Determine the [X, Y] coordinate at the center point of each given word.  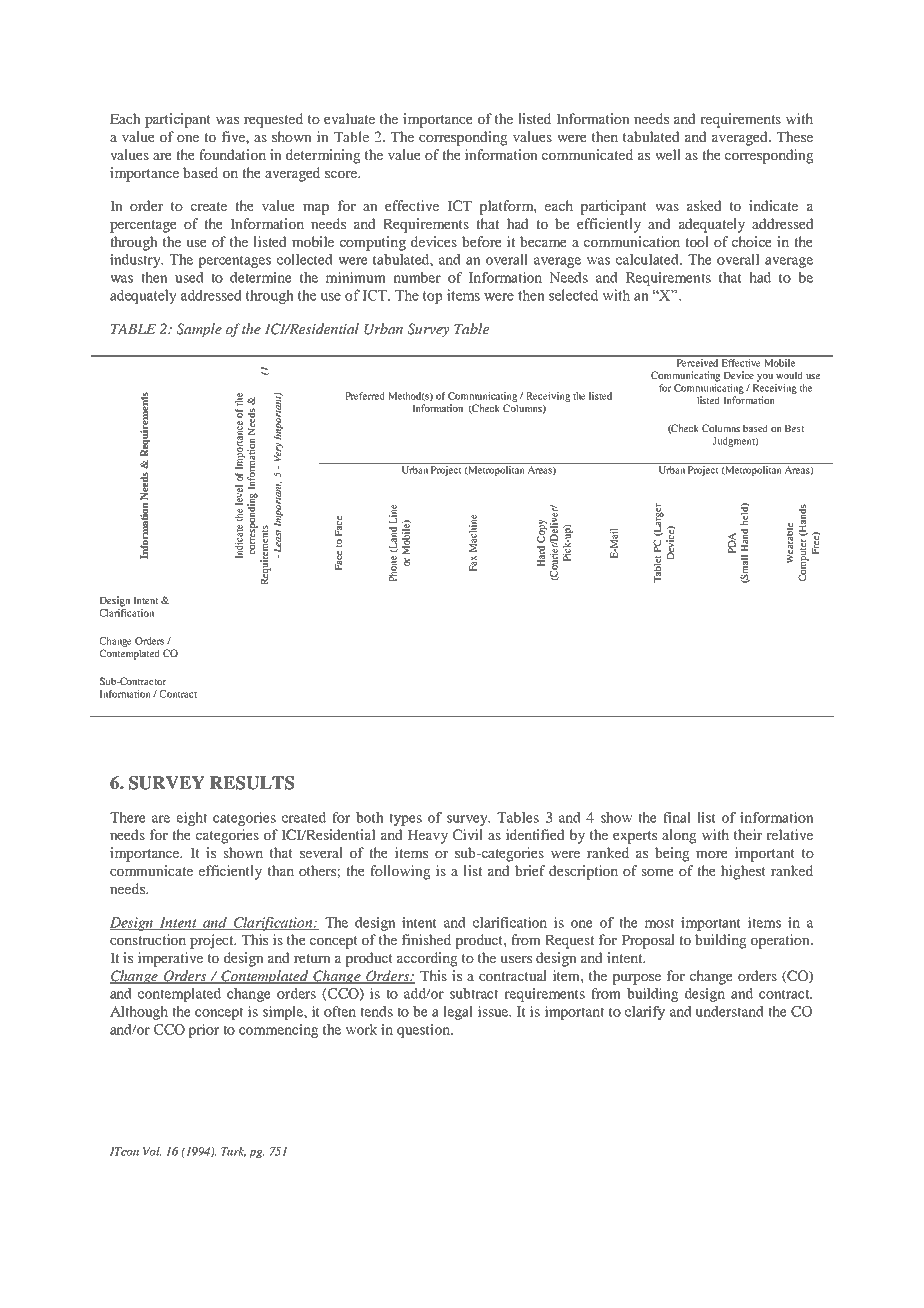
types [405, 819]
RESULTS [252, 783]
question [424, 1031]
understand [729, 1011]
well [668, 154]
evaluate [349, 118]
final [677, 817]
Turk [233, 1152]
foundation [232, 154]
